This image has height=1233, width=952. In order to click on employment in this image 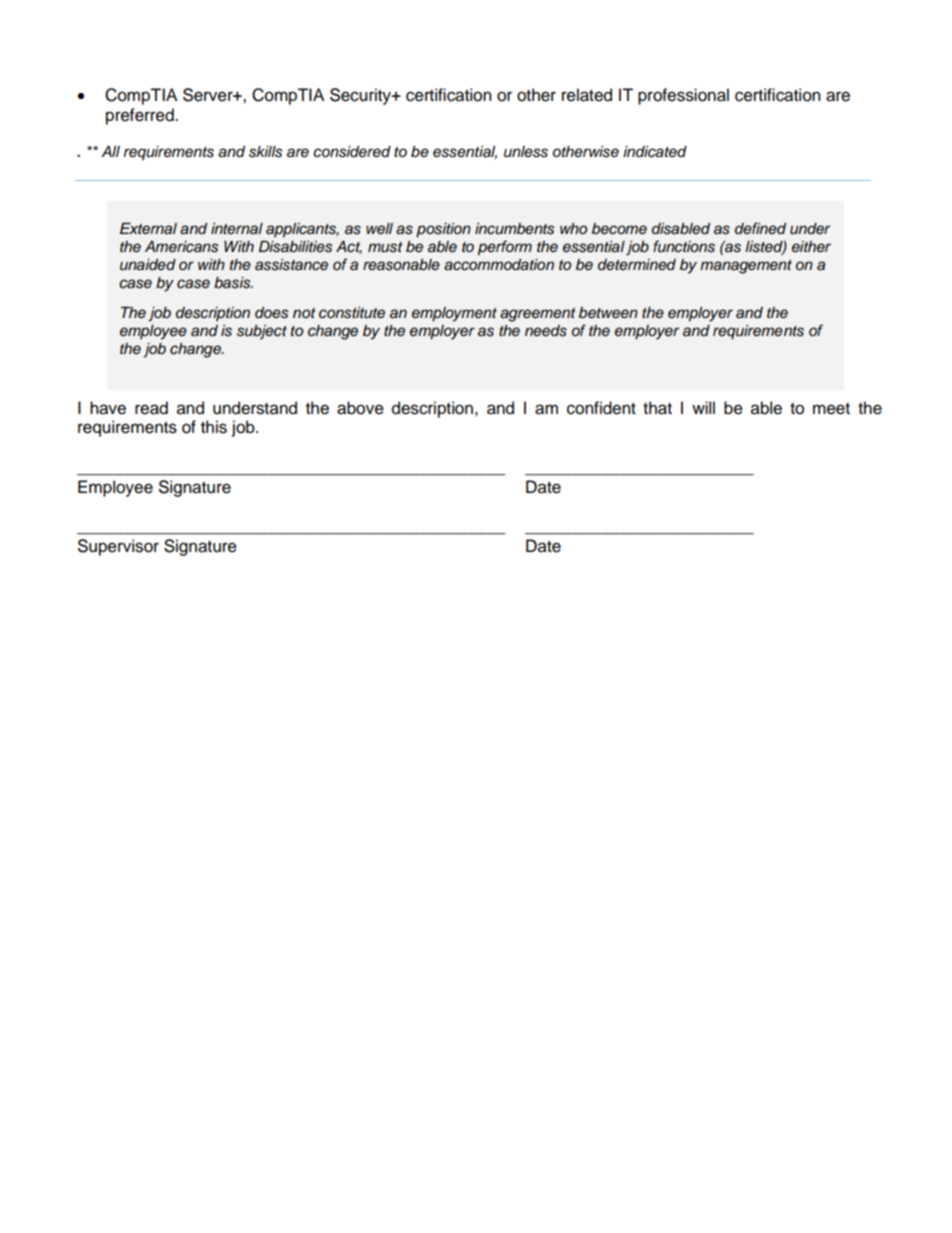, I will do `click(454, 314)`.
